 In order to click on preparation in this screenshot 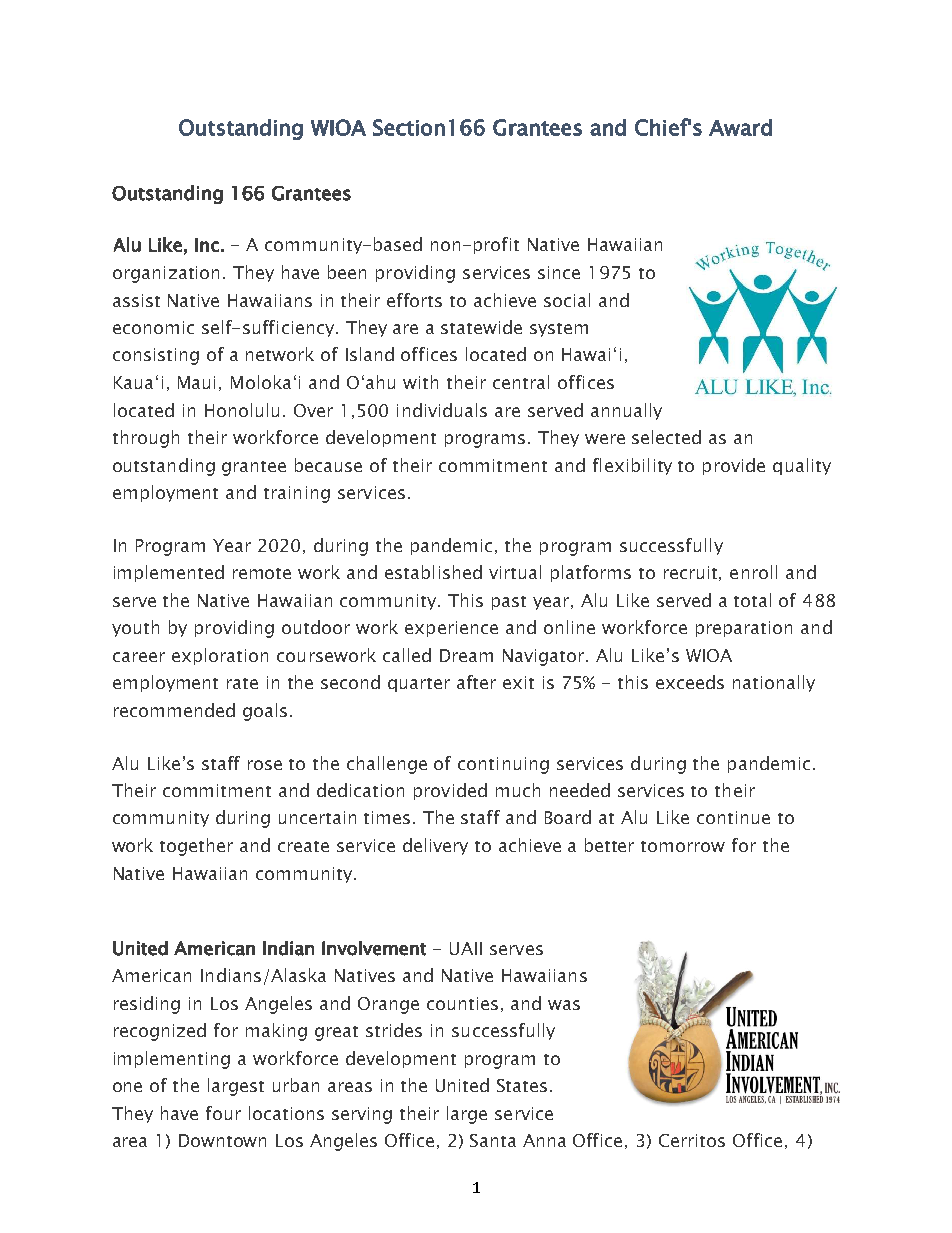, I will do `click(744, 629)`.
